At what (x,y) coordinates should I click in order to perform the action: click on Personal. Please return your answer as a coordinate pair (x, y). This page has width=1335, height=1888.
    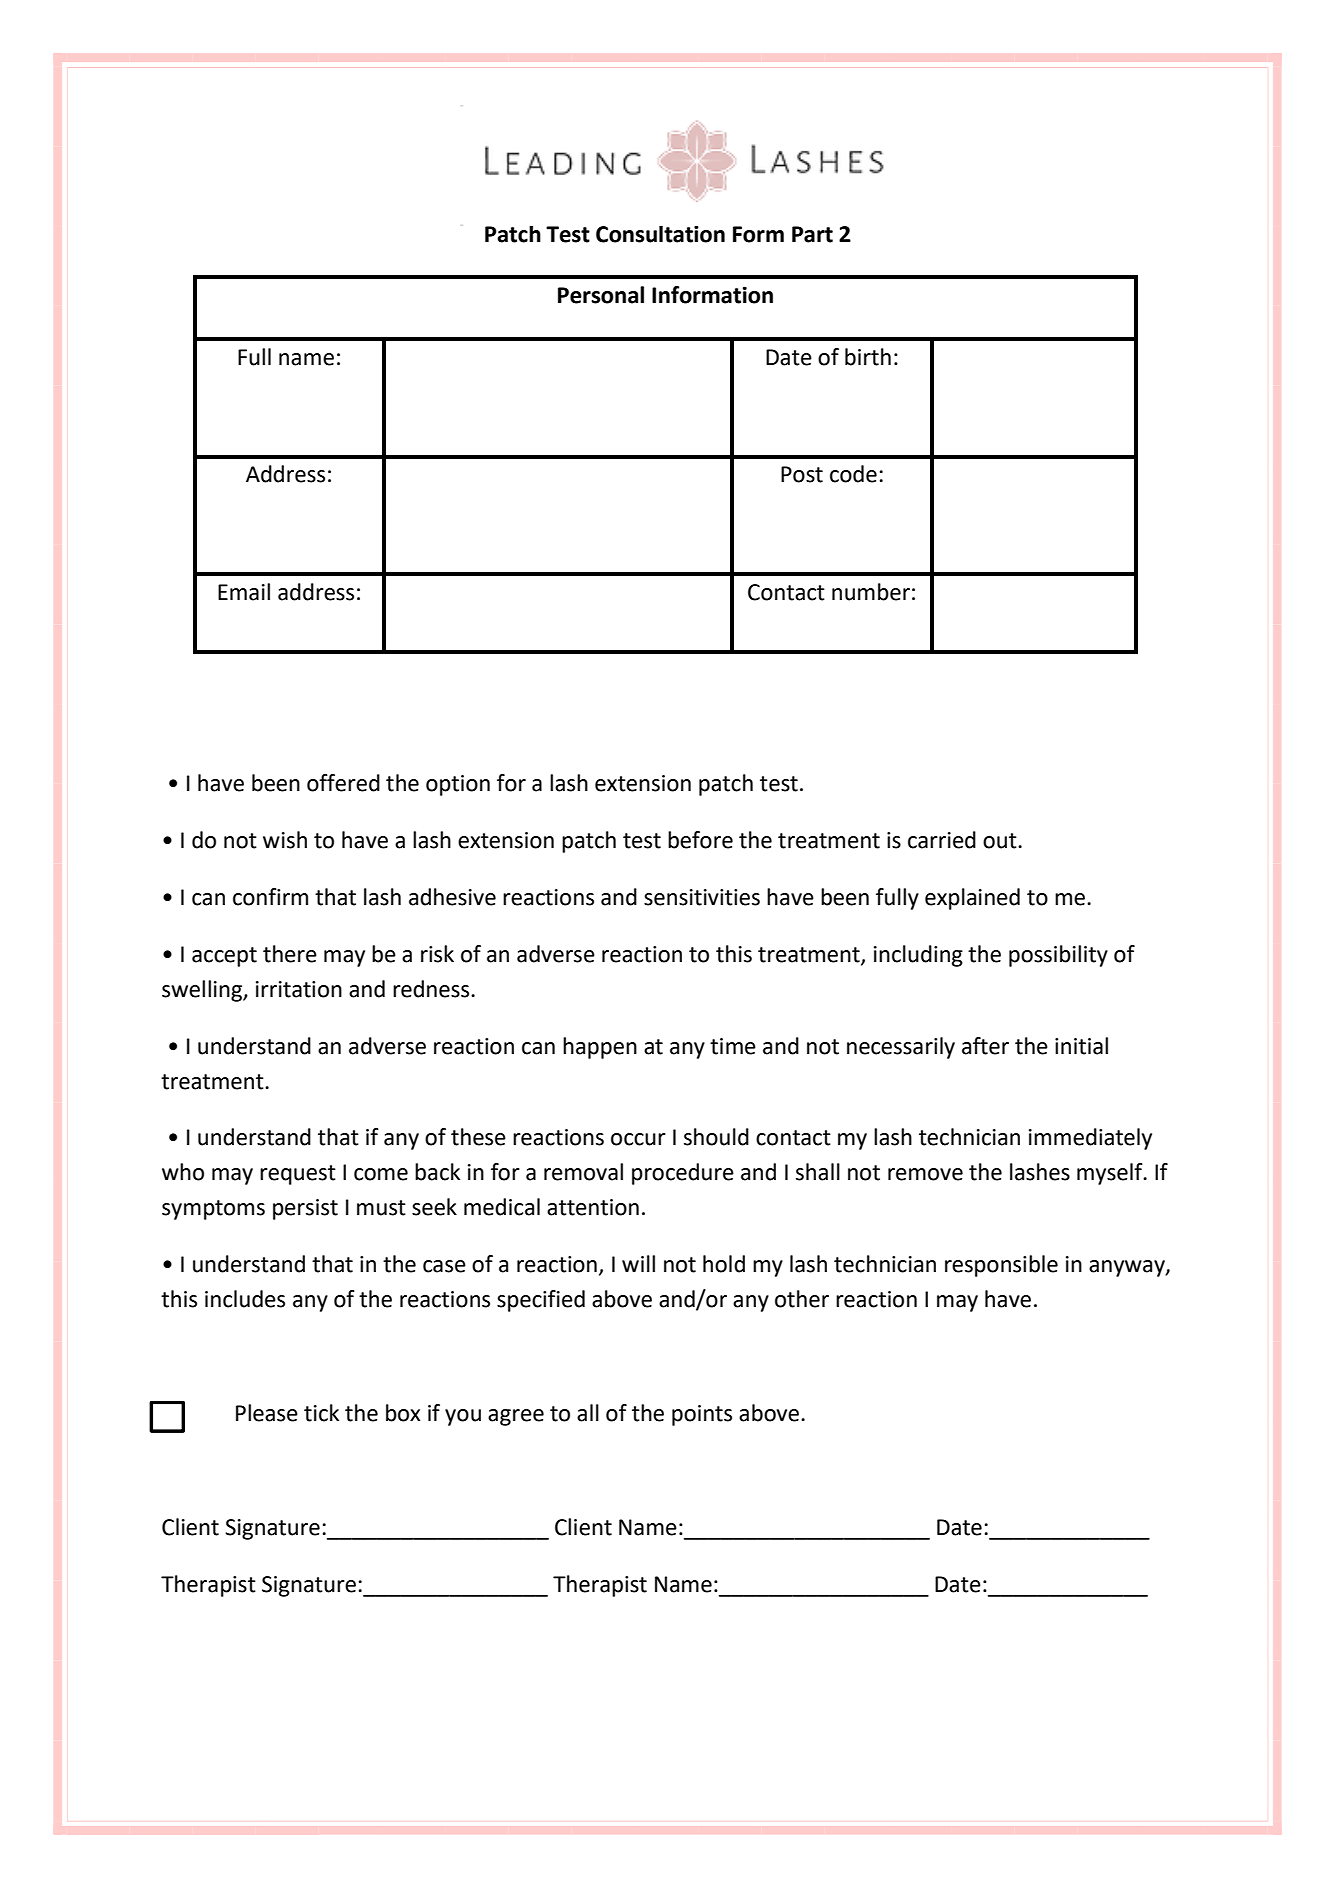
    Looking at the image, I should click on (601, 295).
